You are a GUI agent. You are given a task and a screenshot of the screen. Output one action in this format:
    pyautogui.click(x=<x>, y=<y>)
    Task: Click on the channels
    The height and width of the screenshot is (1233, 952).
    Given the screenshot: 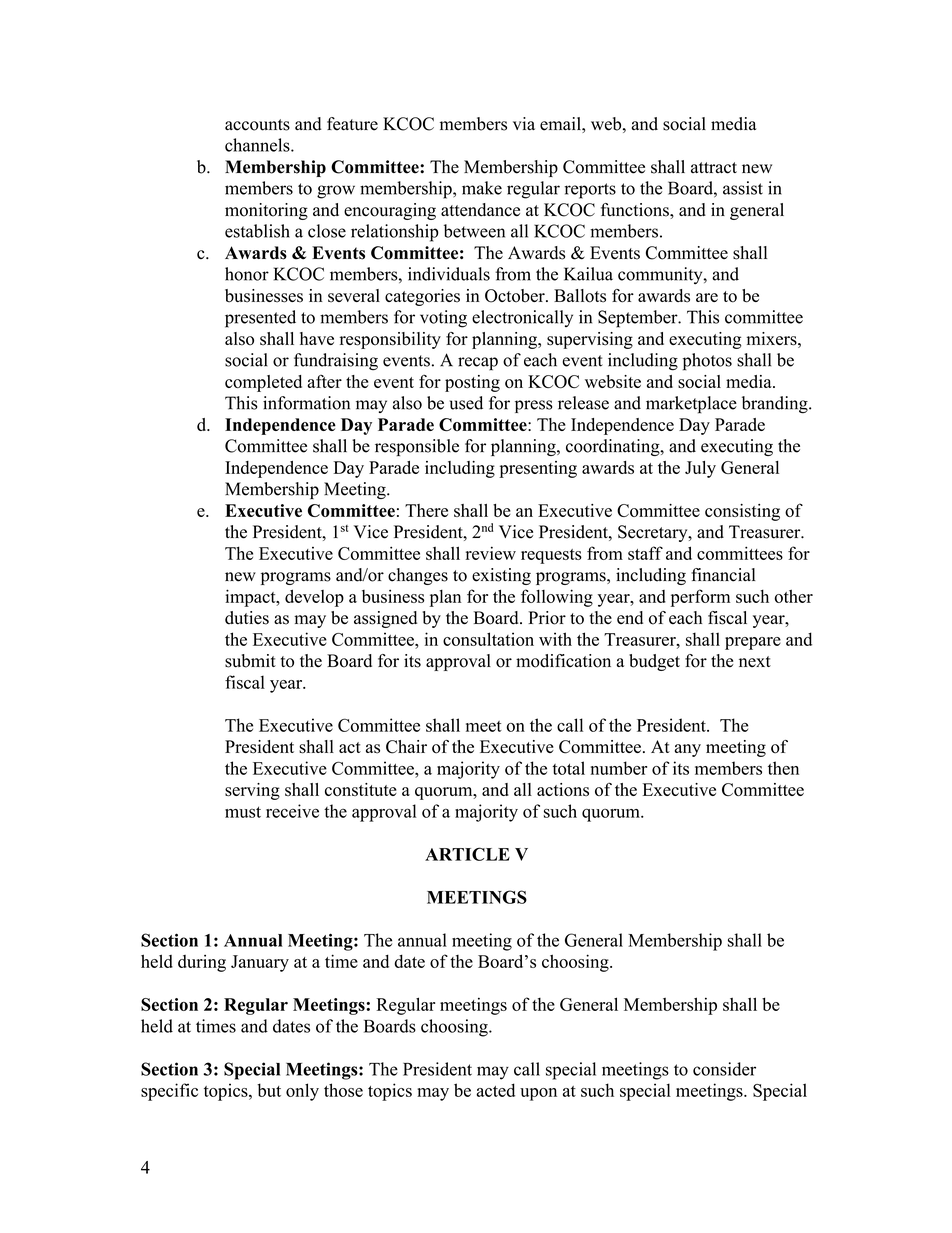 What is the action you would take?
    pyautogui.click(x=258, y=145)
